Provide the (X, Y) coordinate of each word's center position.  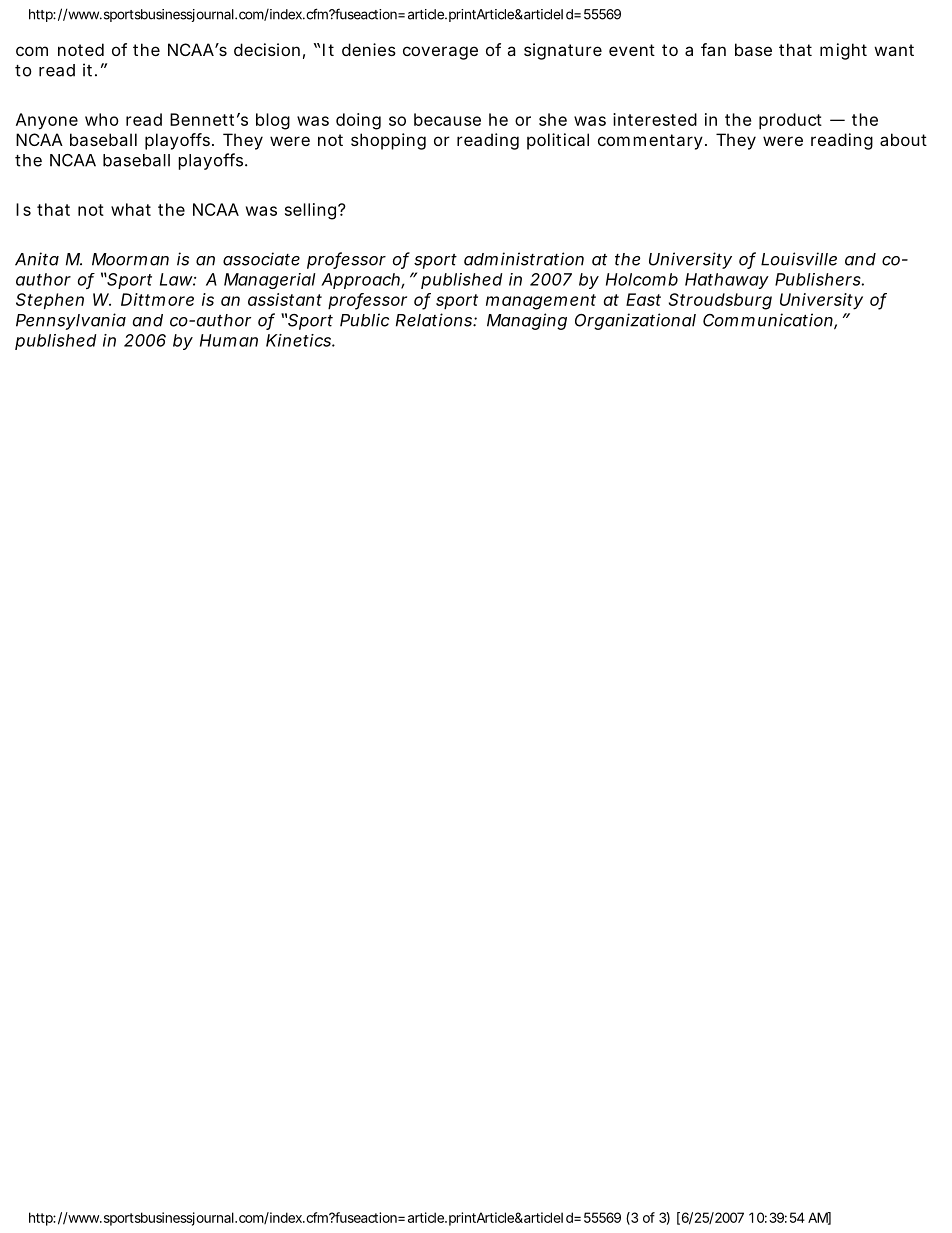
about (903, 139)
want (894, 50)
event (632, 50)
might (843, 51)
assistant (285, 299)
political (558, 141)
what (131, 209)
